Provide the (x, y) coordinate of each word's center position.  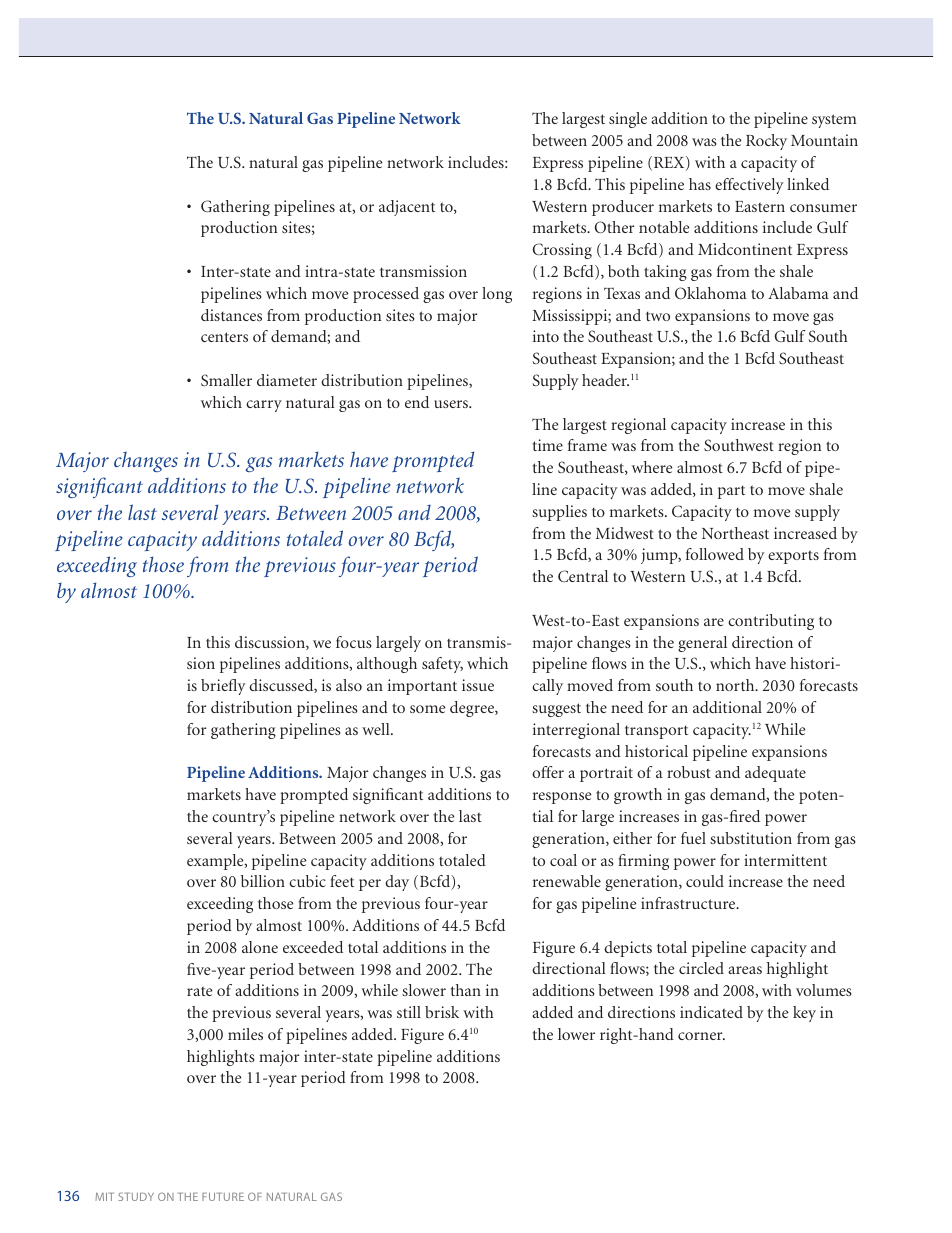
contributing (771, 622)
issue (478, 685)
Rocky (766, 142)
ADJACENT (407, 208)
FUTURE (223, 1197)
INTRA (322, 271)
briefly (223, 687)
